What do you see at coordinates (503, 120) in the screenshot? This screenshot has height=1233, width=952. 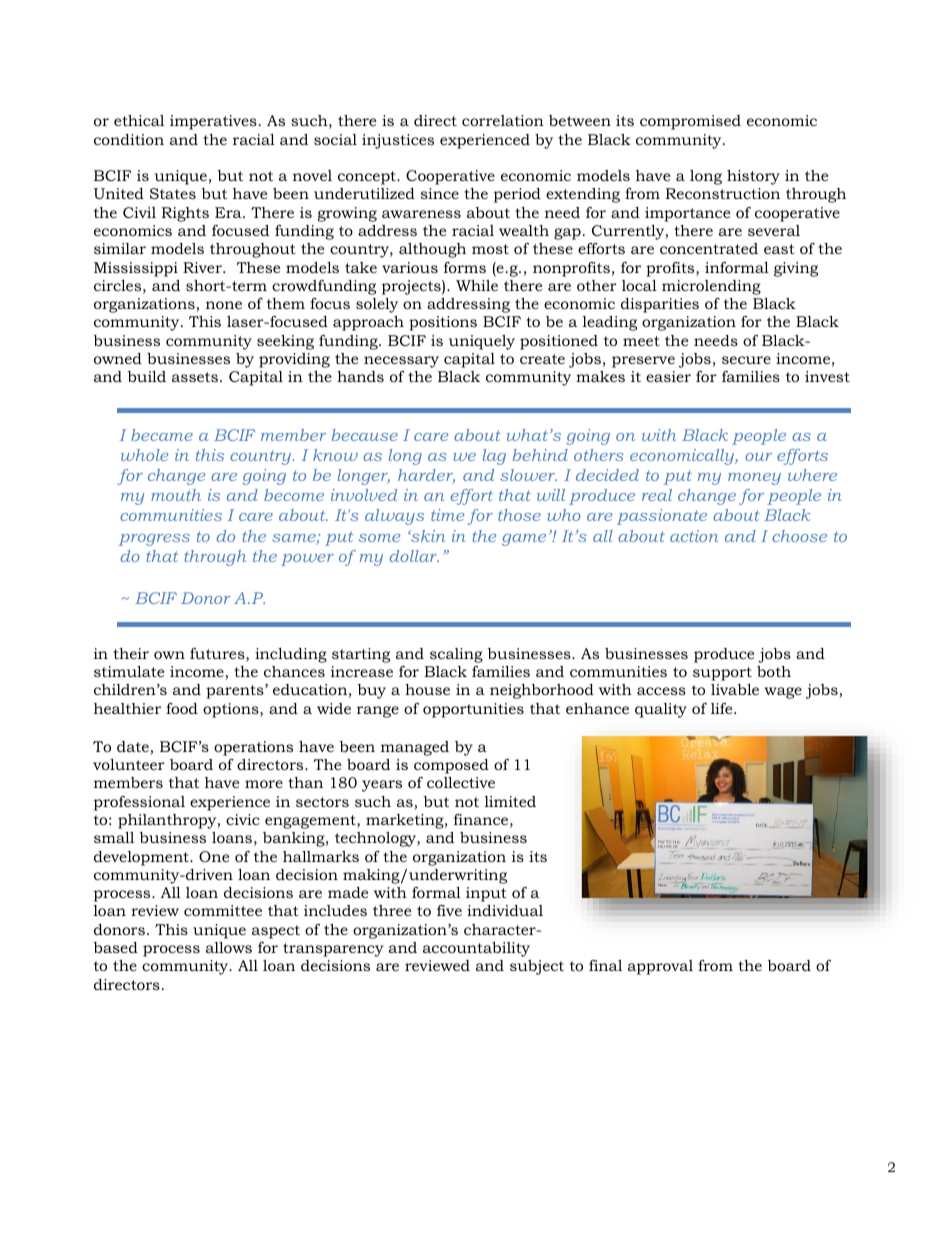 I see `correlation` at bounding box center [503, 120].
